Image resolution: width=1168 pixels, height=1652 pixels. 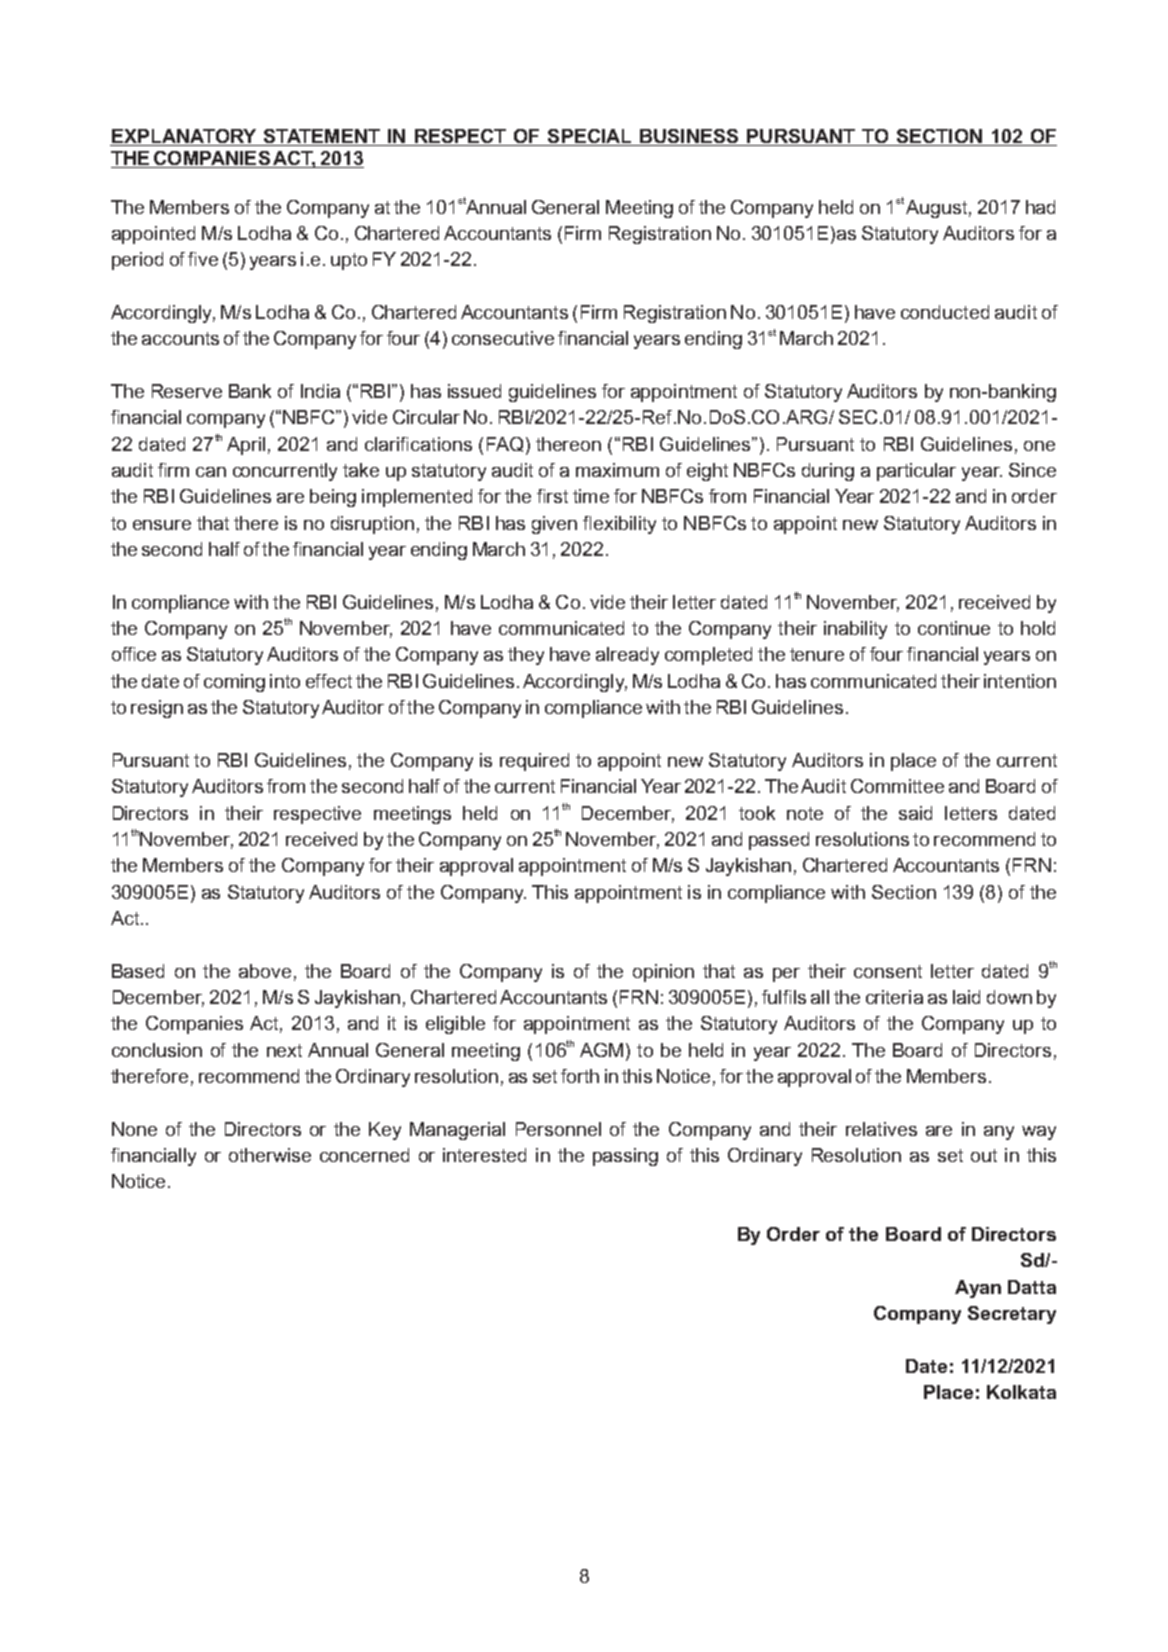 I want to click on maximum, so click(x=617, y=470).
